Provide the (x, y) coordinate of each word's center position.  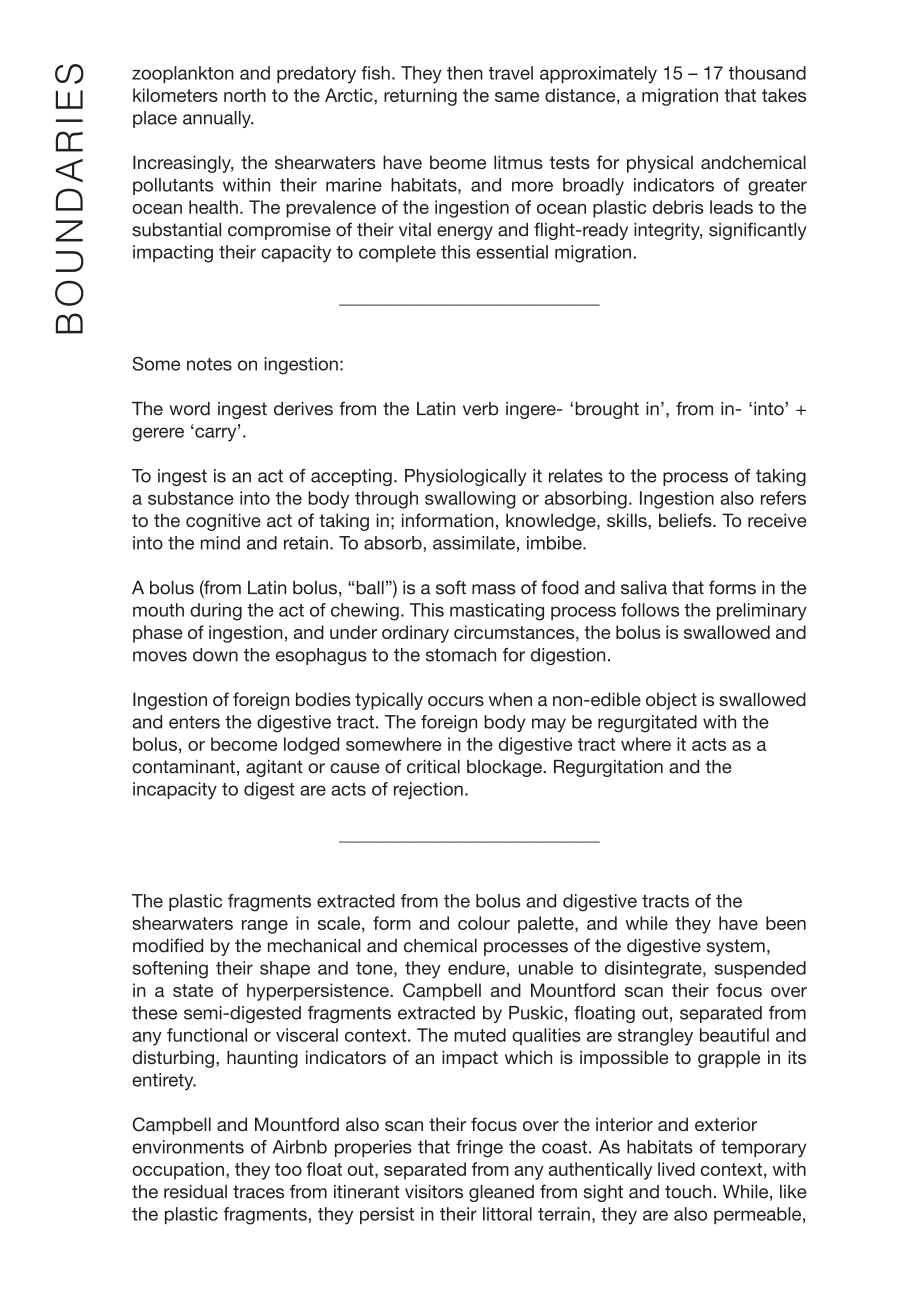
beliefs (686, 520)
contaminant (183, 767)
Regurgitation (608, 768)
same (517, 97)
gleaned (501, 1193)
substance (191, 498)
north (245, 95)
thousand (767, 73)
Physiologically (465, 477)
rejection (428, 790)
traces (258, 1192)
